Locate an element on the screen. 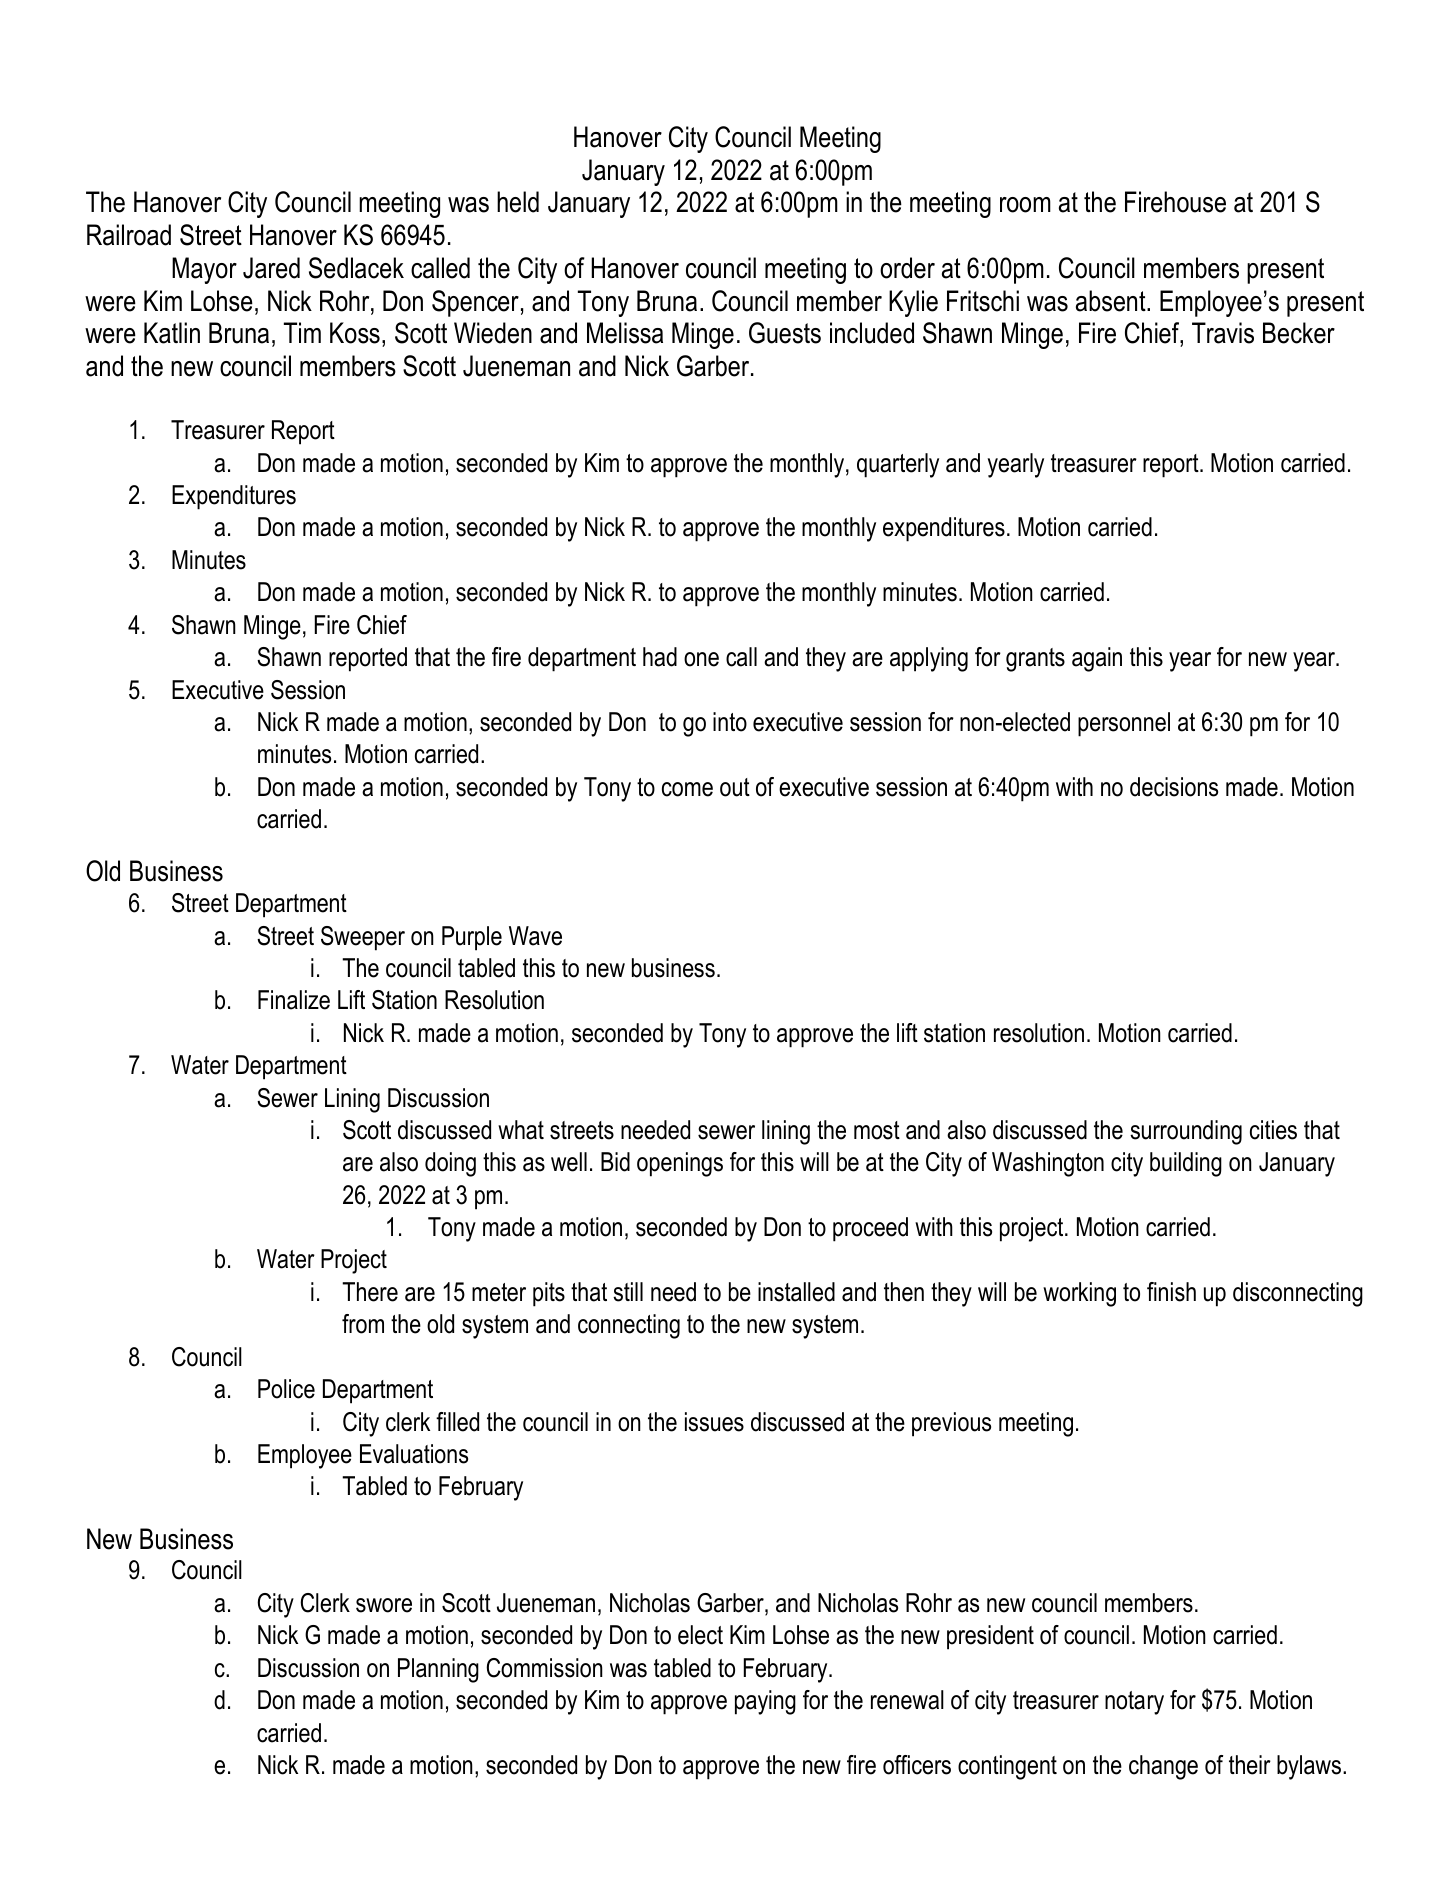 The width and height of the screenshot is (1455, 1883). surrounding is located at coordinates (1186, 1132).
